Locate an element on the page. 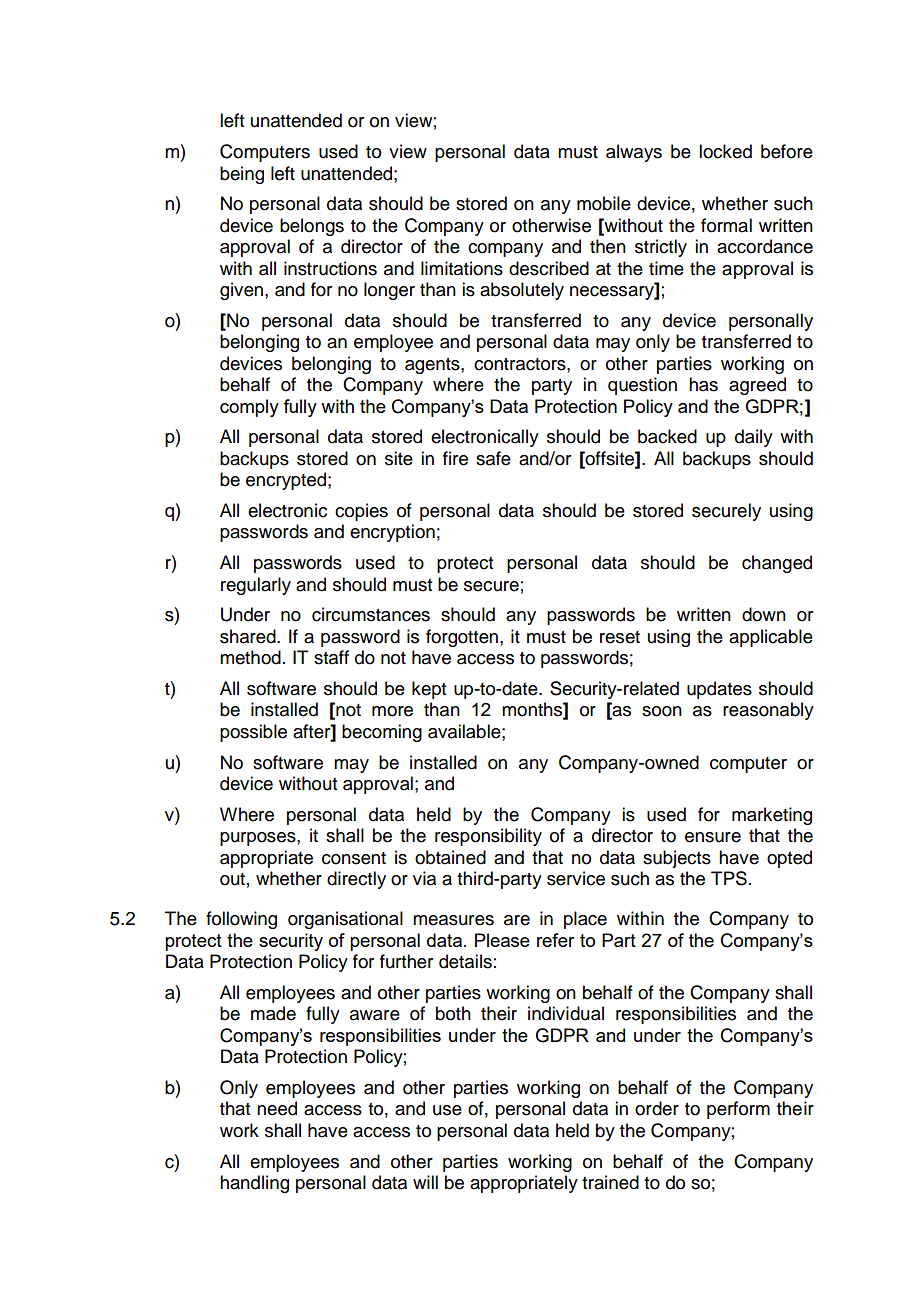 The width and height of the document is (924, 1307). staff is located at coordinates (331, 657).
